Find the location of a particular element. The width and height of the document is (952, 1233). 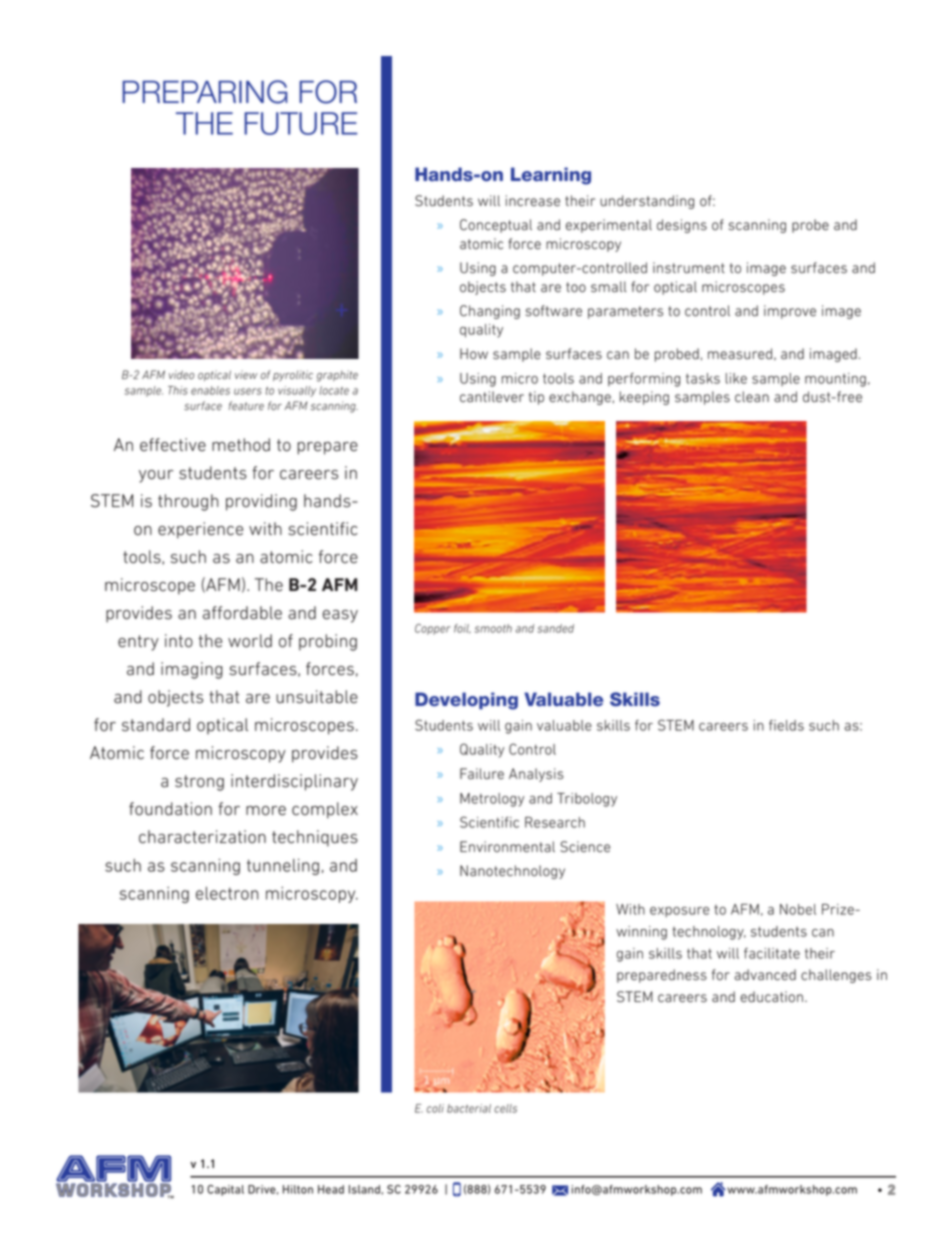

cantilever is located at coordinates (492, 397).
